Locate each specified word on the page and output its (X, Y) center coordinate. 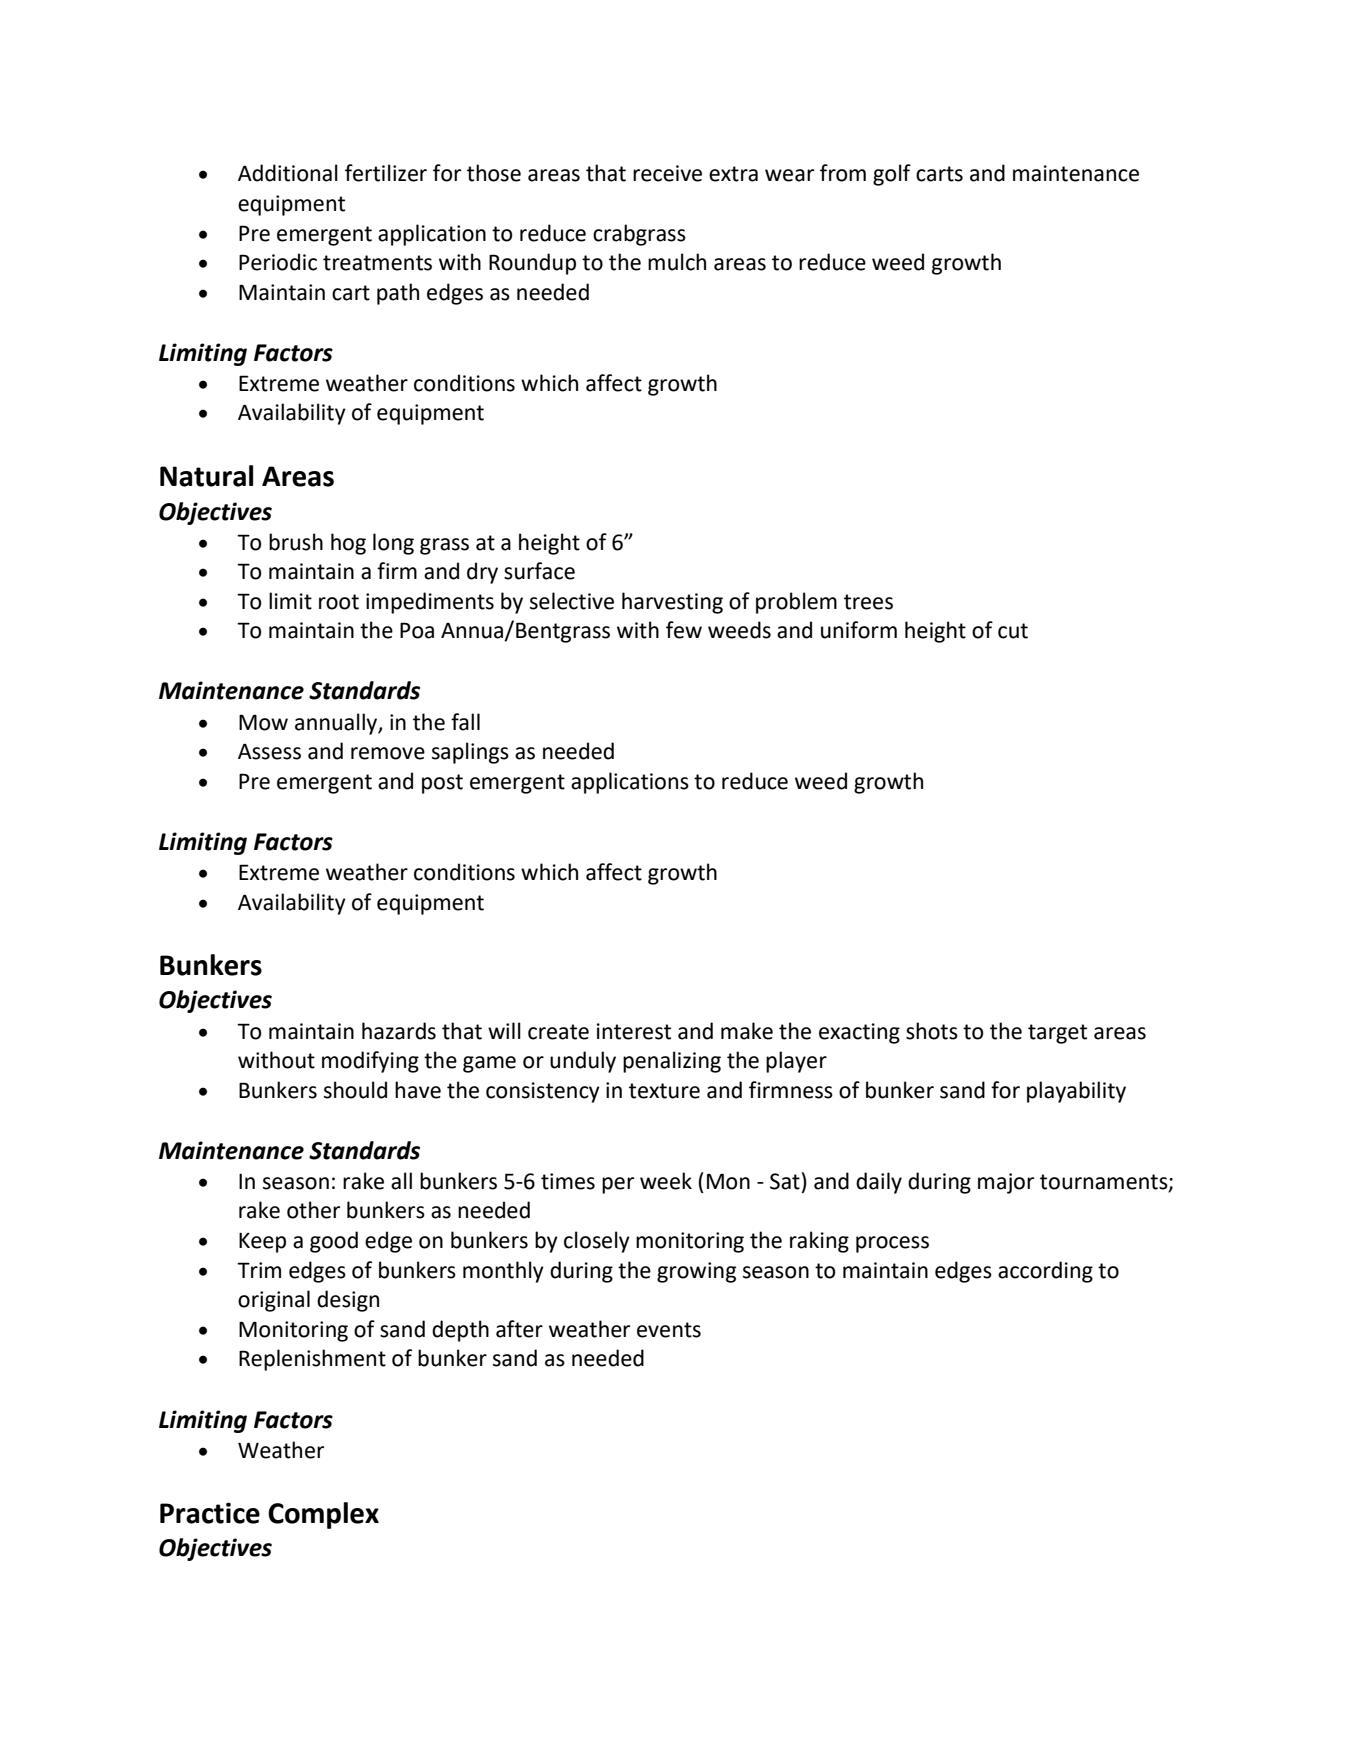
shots (932, 1031)
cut (1013, 631)
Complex (323, 1515)
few (684, 630)
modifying (370, 1062)
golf (892, 175)
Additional (288, 173)
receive (667, 173)
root (339, 602)
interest (634, 1031)
